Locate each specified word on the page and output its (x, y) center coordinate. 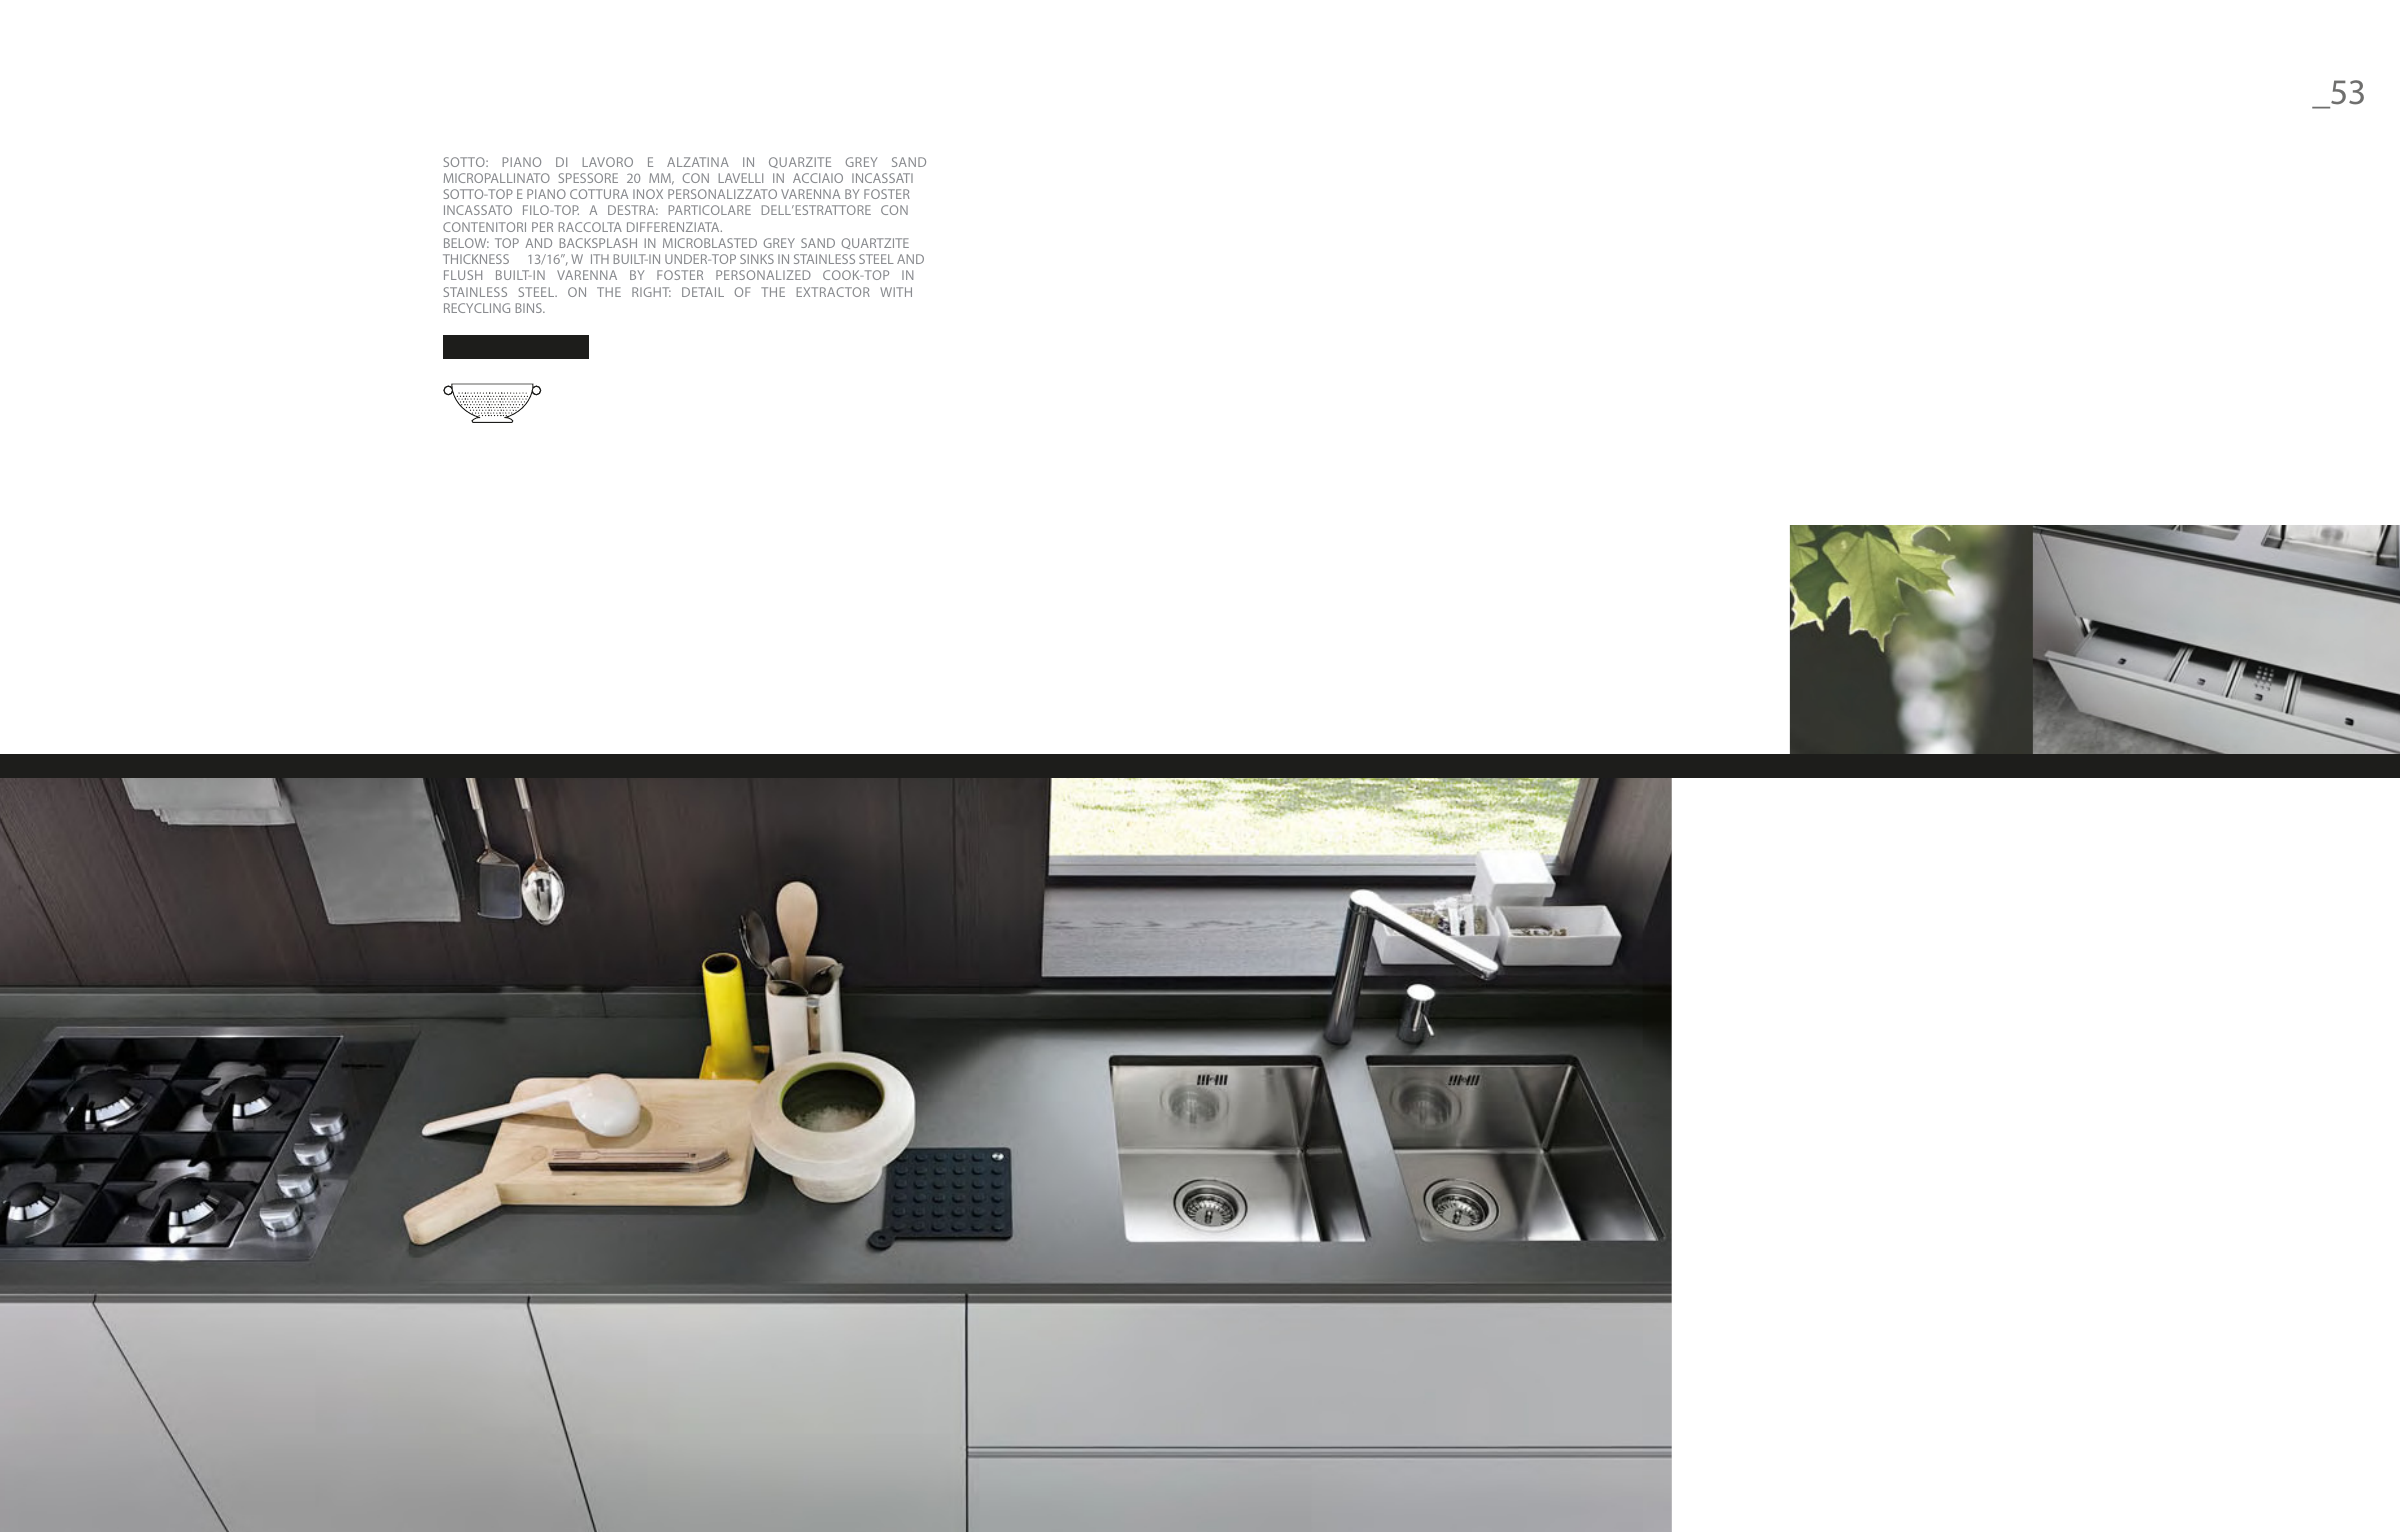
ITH (600, 259)
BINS (530, 308)
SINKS (757, 259)
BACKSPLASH (598, 243)
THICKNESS (476, 259)
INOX (648, 194)
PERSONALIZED (763, 275)
